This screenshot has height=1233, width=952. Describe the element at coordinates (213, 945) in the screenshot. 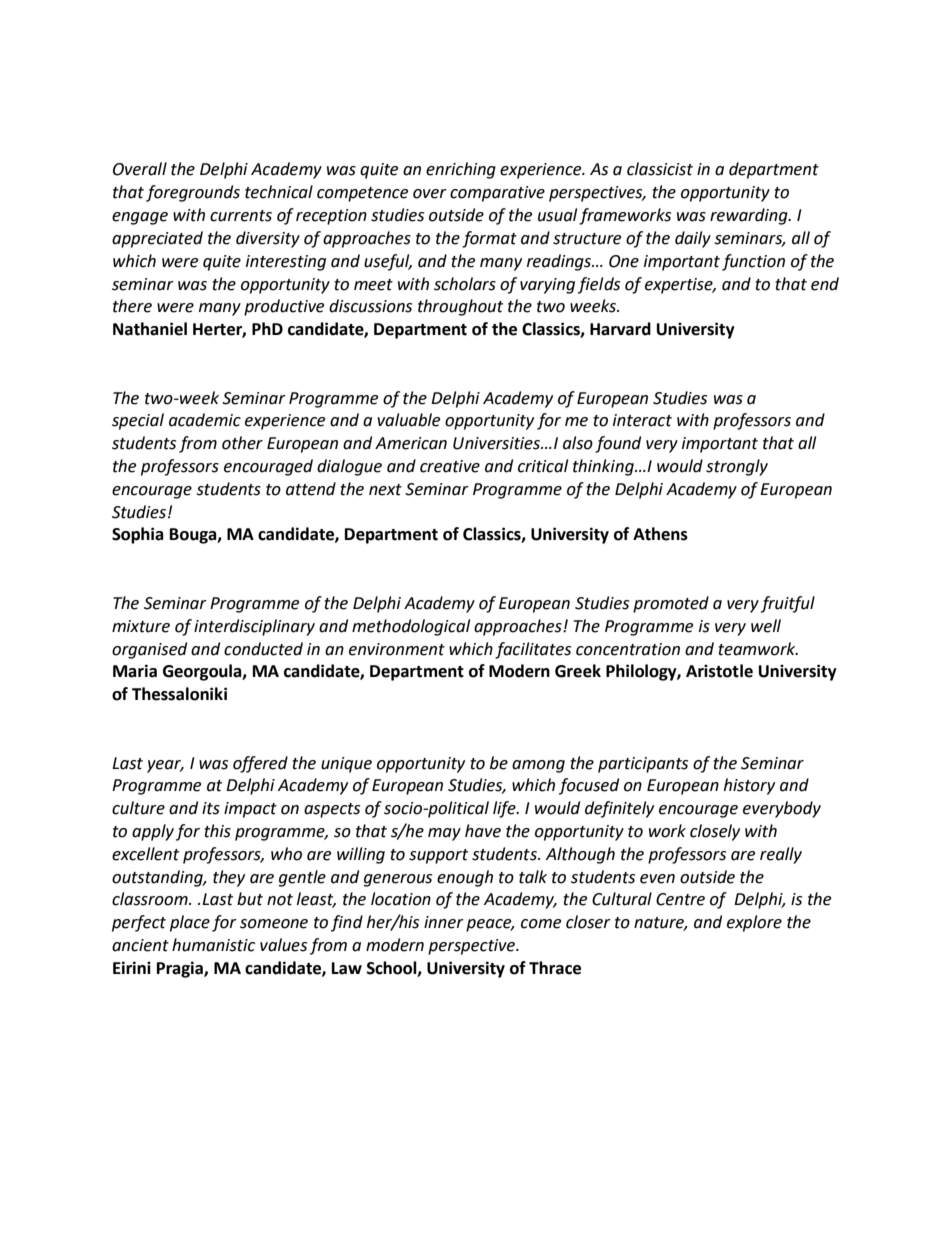

I see `humanistic` at that location.
